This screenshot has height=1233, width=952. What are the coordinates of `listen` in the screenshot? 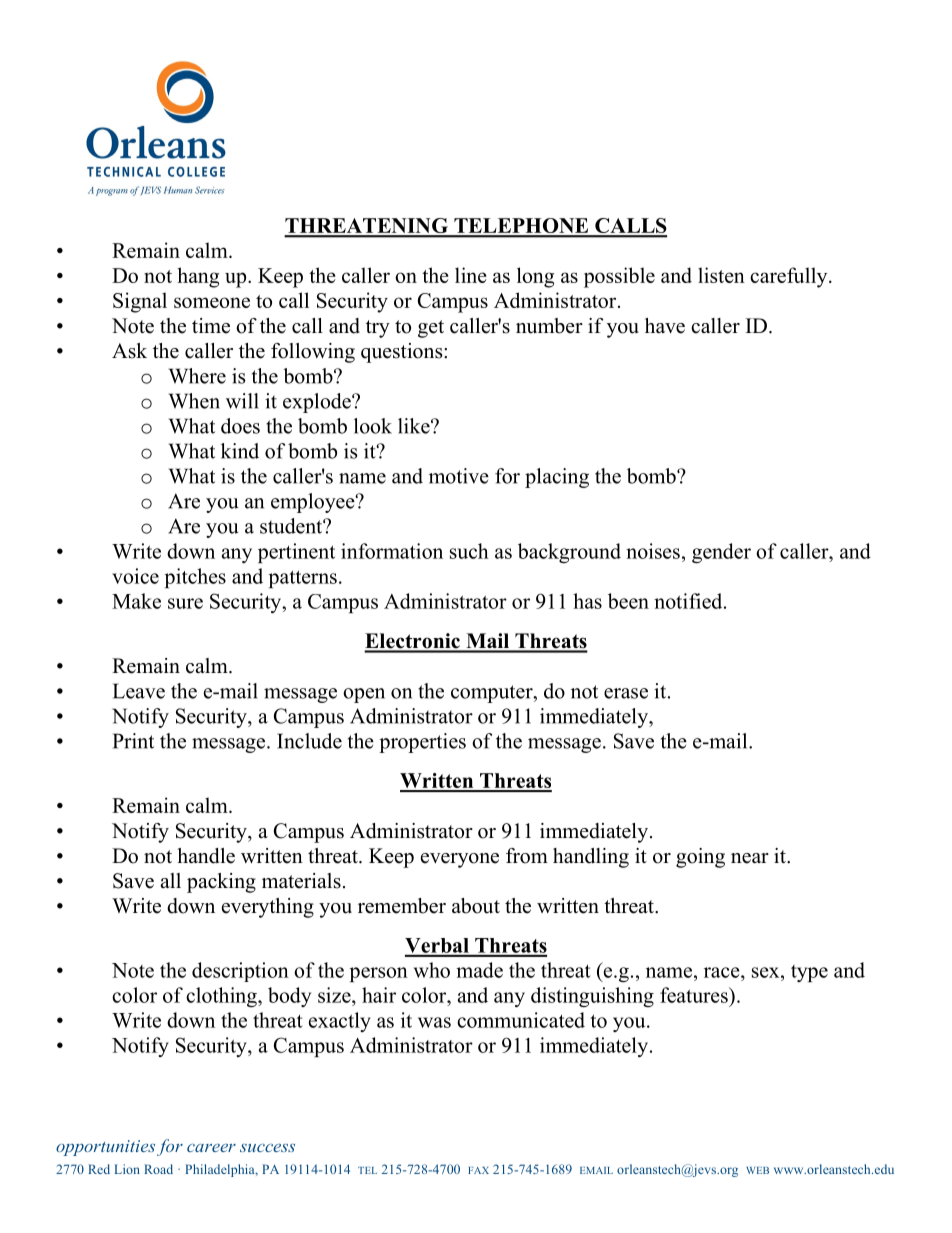 It's located at (721, 275).
